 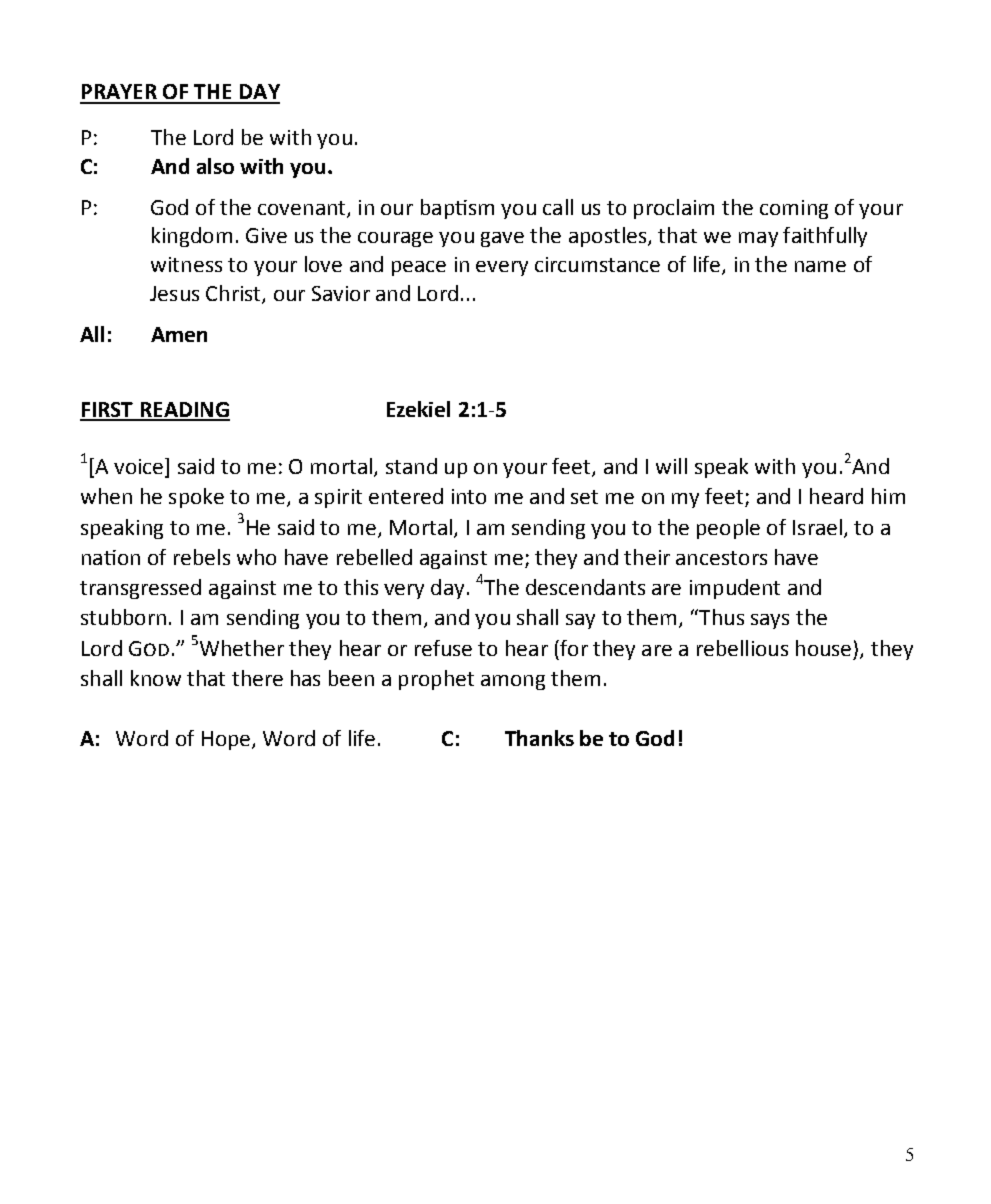 I want to click on baptism, so click(x=457, y=209).
